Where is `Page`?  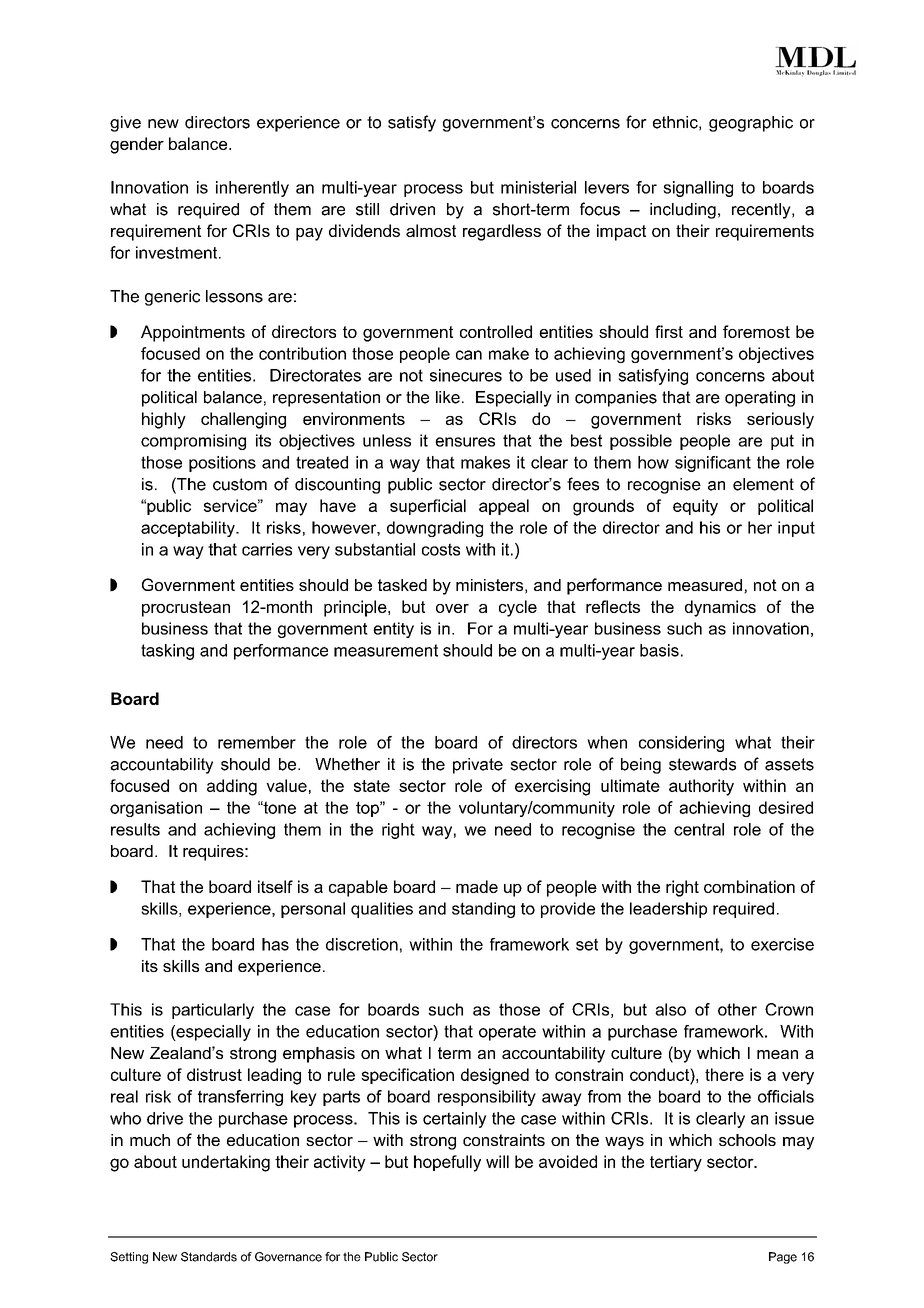
Page is located at coordinates (783, 1258).
